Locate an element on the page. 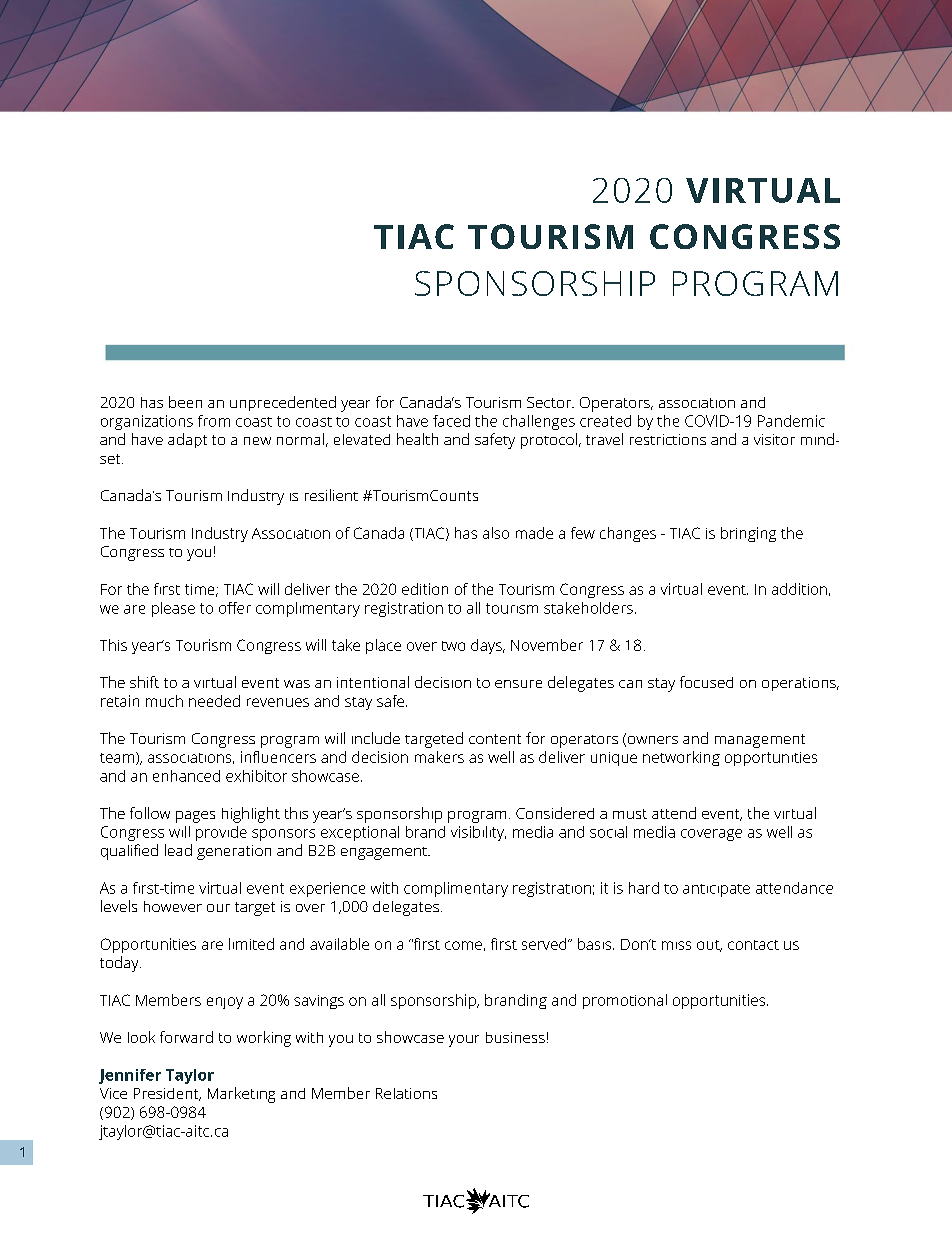 The height and width of the document is (1233, 952). President is located at coordinates (167, 1094).
